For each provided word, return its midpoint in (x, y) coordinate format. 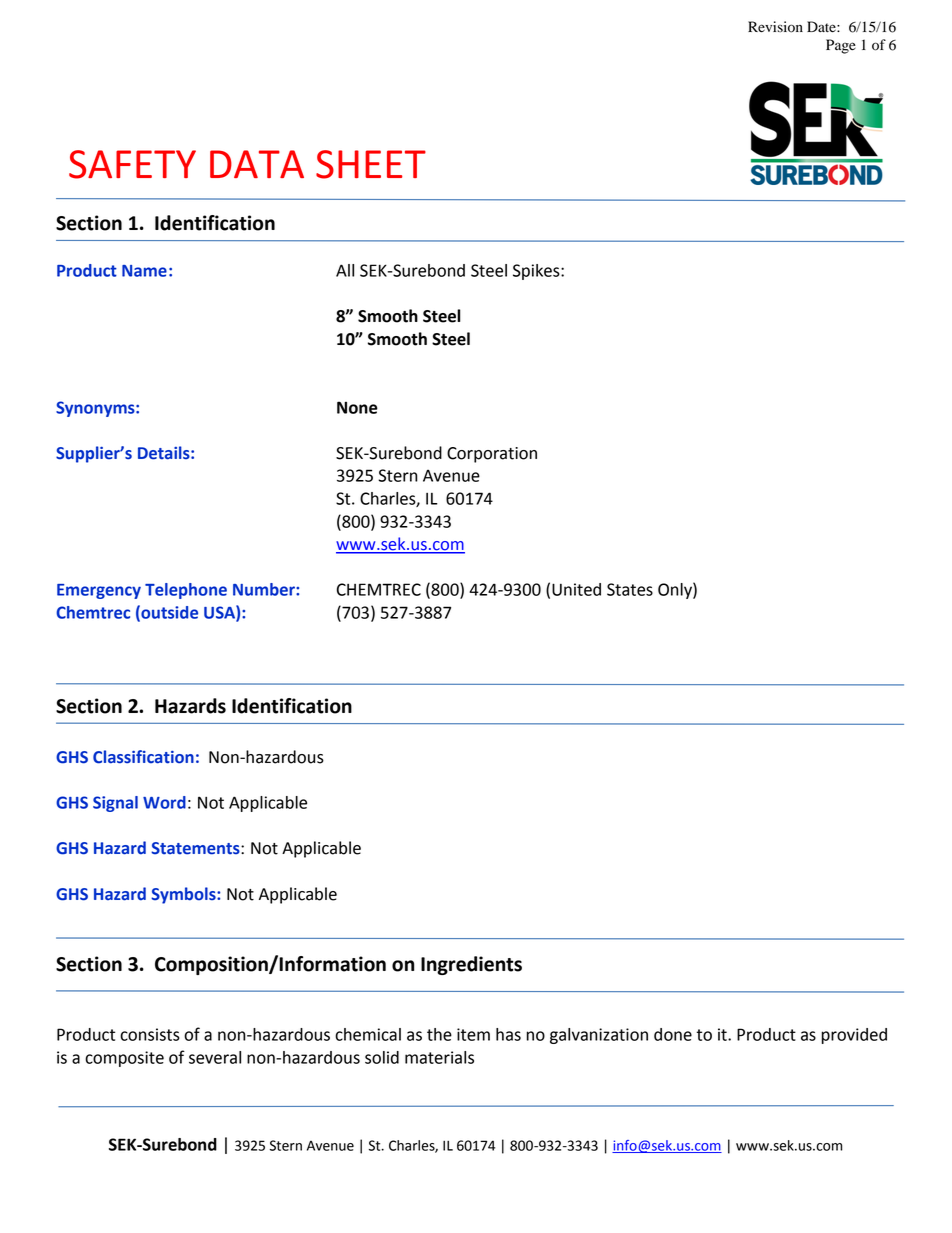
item (473, 1034)
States (630, 589)
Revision (775, 27)
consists (150, 1034)
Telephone (186, 591)
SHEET (371, 164)
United (576, 589)
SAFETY (132, 164)
